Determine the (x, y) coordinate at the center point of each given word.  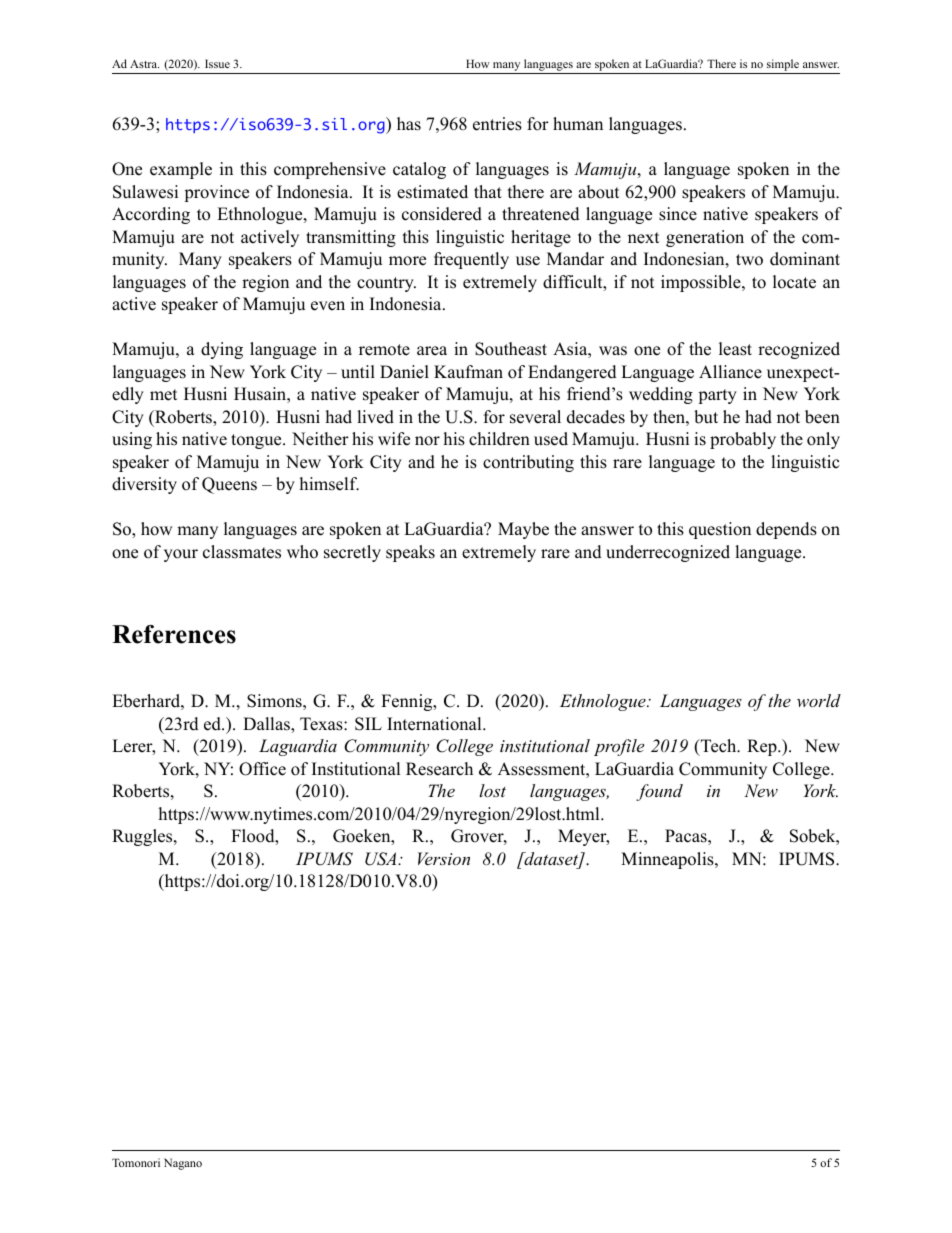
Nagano (183, 1164)
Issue (217, 63)
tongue (257, 441)
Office (262, 769)
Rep (763, 747)
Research (439, 769)
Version (444, 858)
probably (743, 440)
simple (782, 66)
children (499, 439)
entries (497, 124)
